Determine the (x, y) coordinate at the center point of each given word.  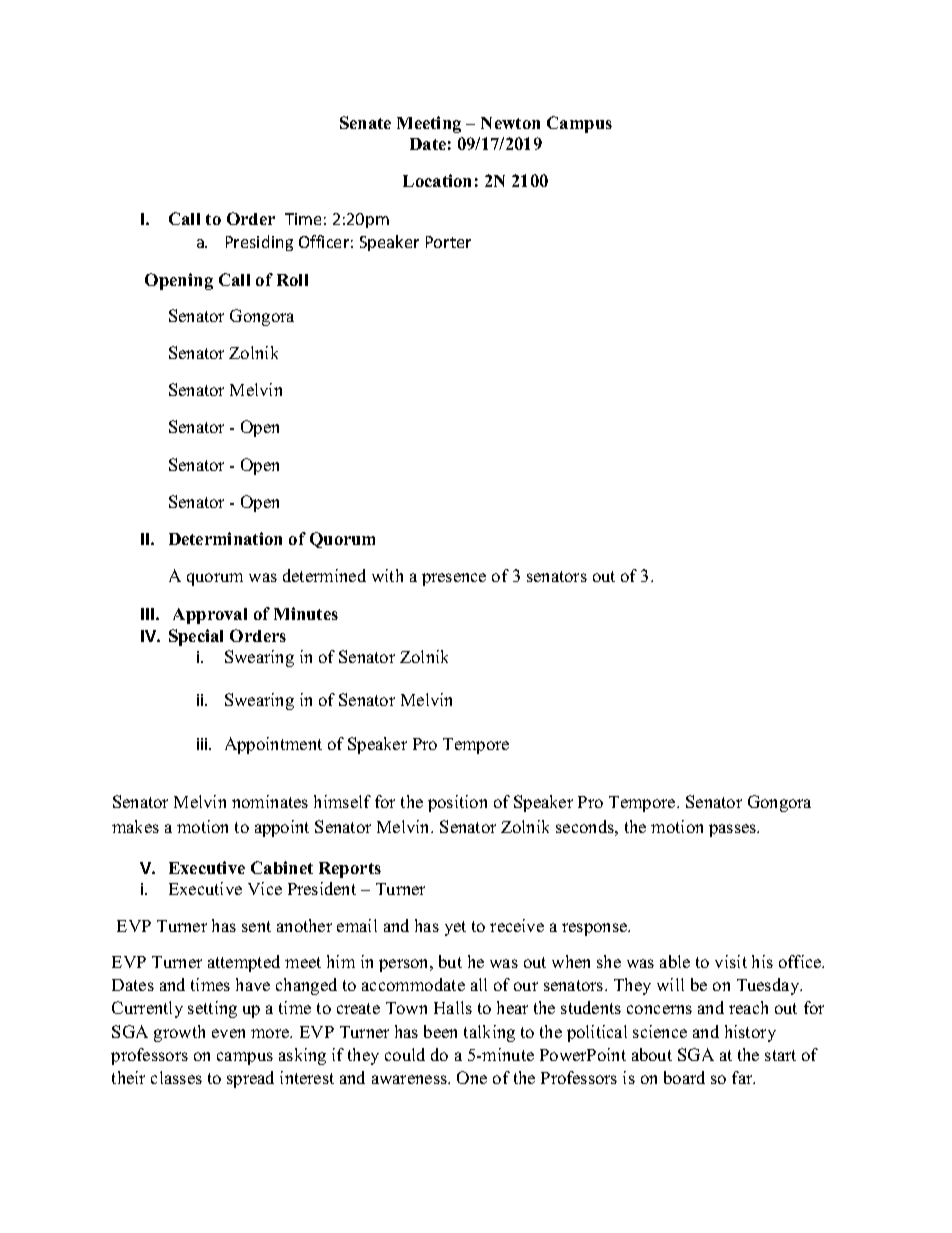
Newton (510, 123)
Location (437, 180)
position (457, 803)
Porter (448, 242)
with (387, 575)
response (596, 929)
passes (734, 830)
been (440, 1031)
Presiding (259, 243)
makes (135, 826)
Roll (292, 280)
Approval (210, 616)
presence (454, 579)
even (228, 1033)
